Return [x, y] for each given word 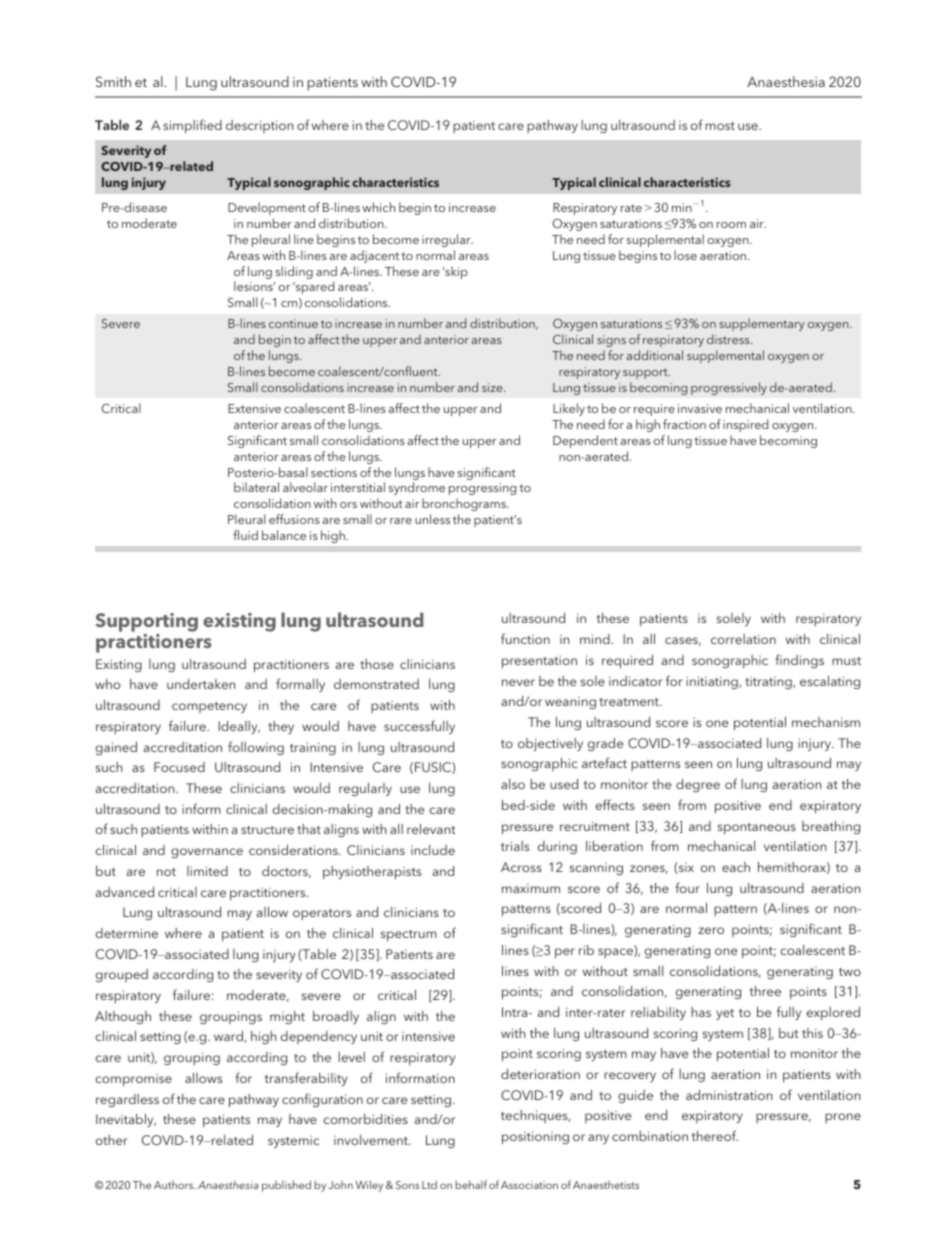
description [259, 126]
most [720, 126]
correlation [743, 639]
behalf [471, 1184]
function [525, 638]
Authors [175, 1185]
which [378, 207]
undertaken [201, 684]
